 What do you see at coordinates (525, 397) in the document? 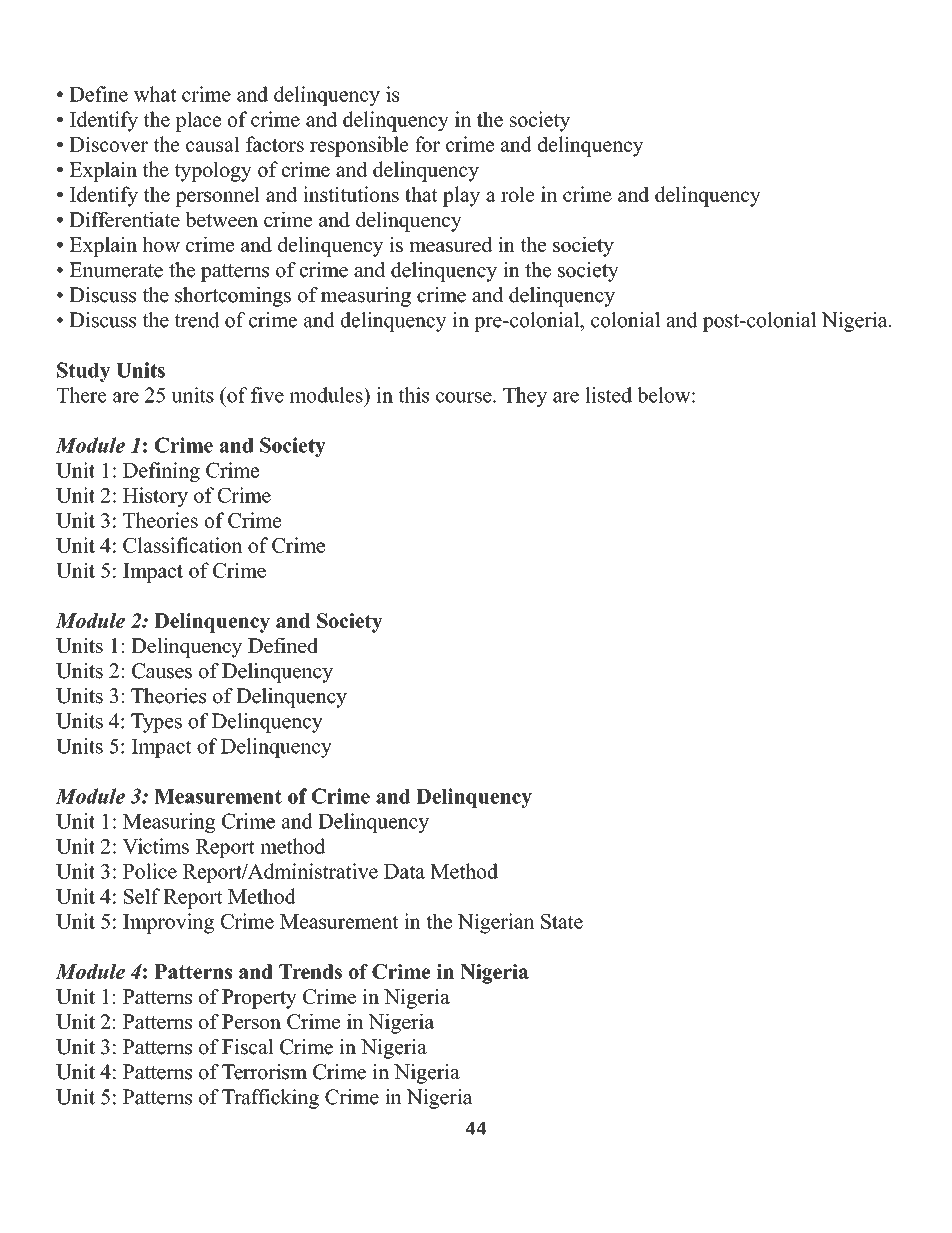
I see `They` at bounding box center [525, 397].
